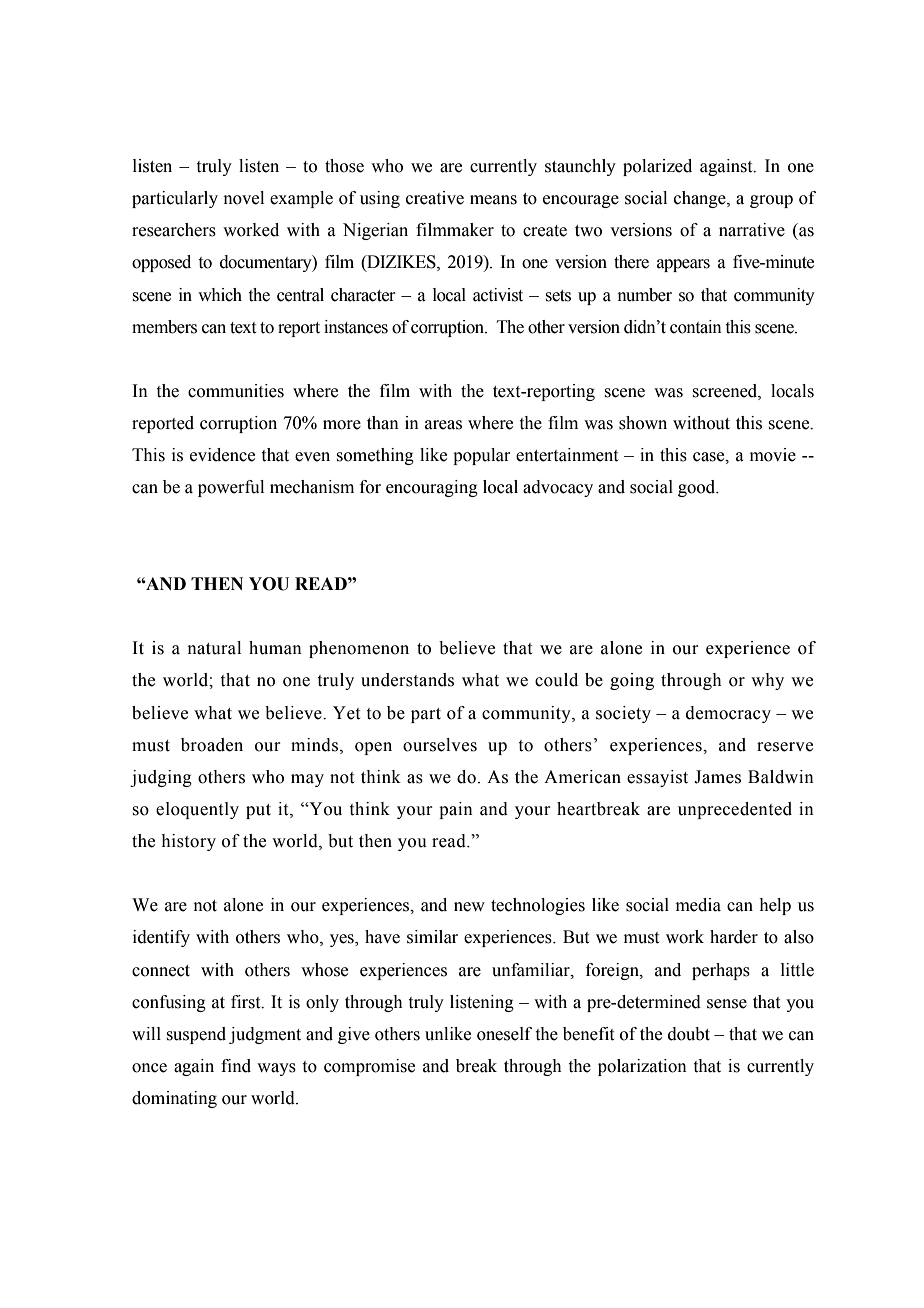 The image size is (924, 1308). I want to click on find, so click(236, 1066).
